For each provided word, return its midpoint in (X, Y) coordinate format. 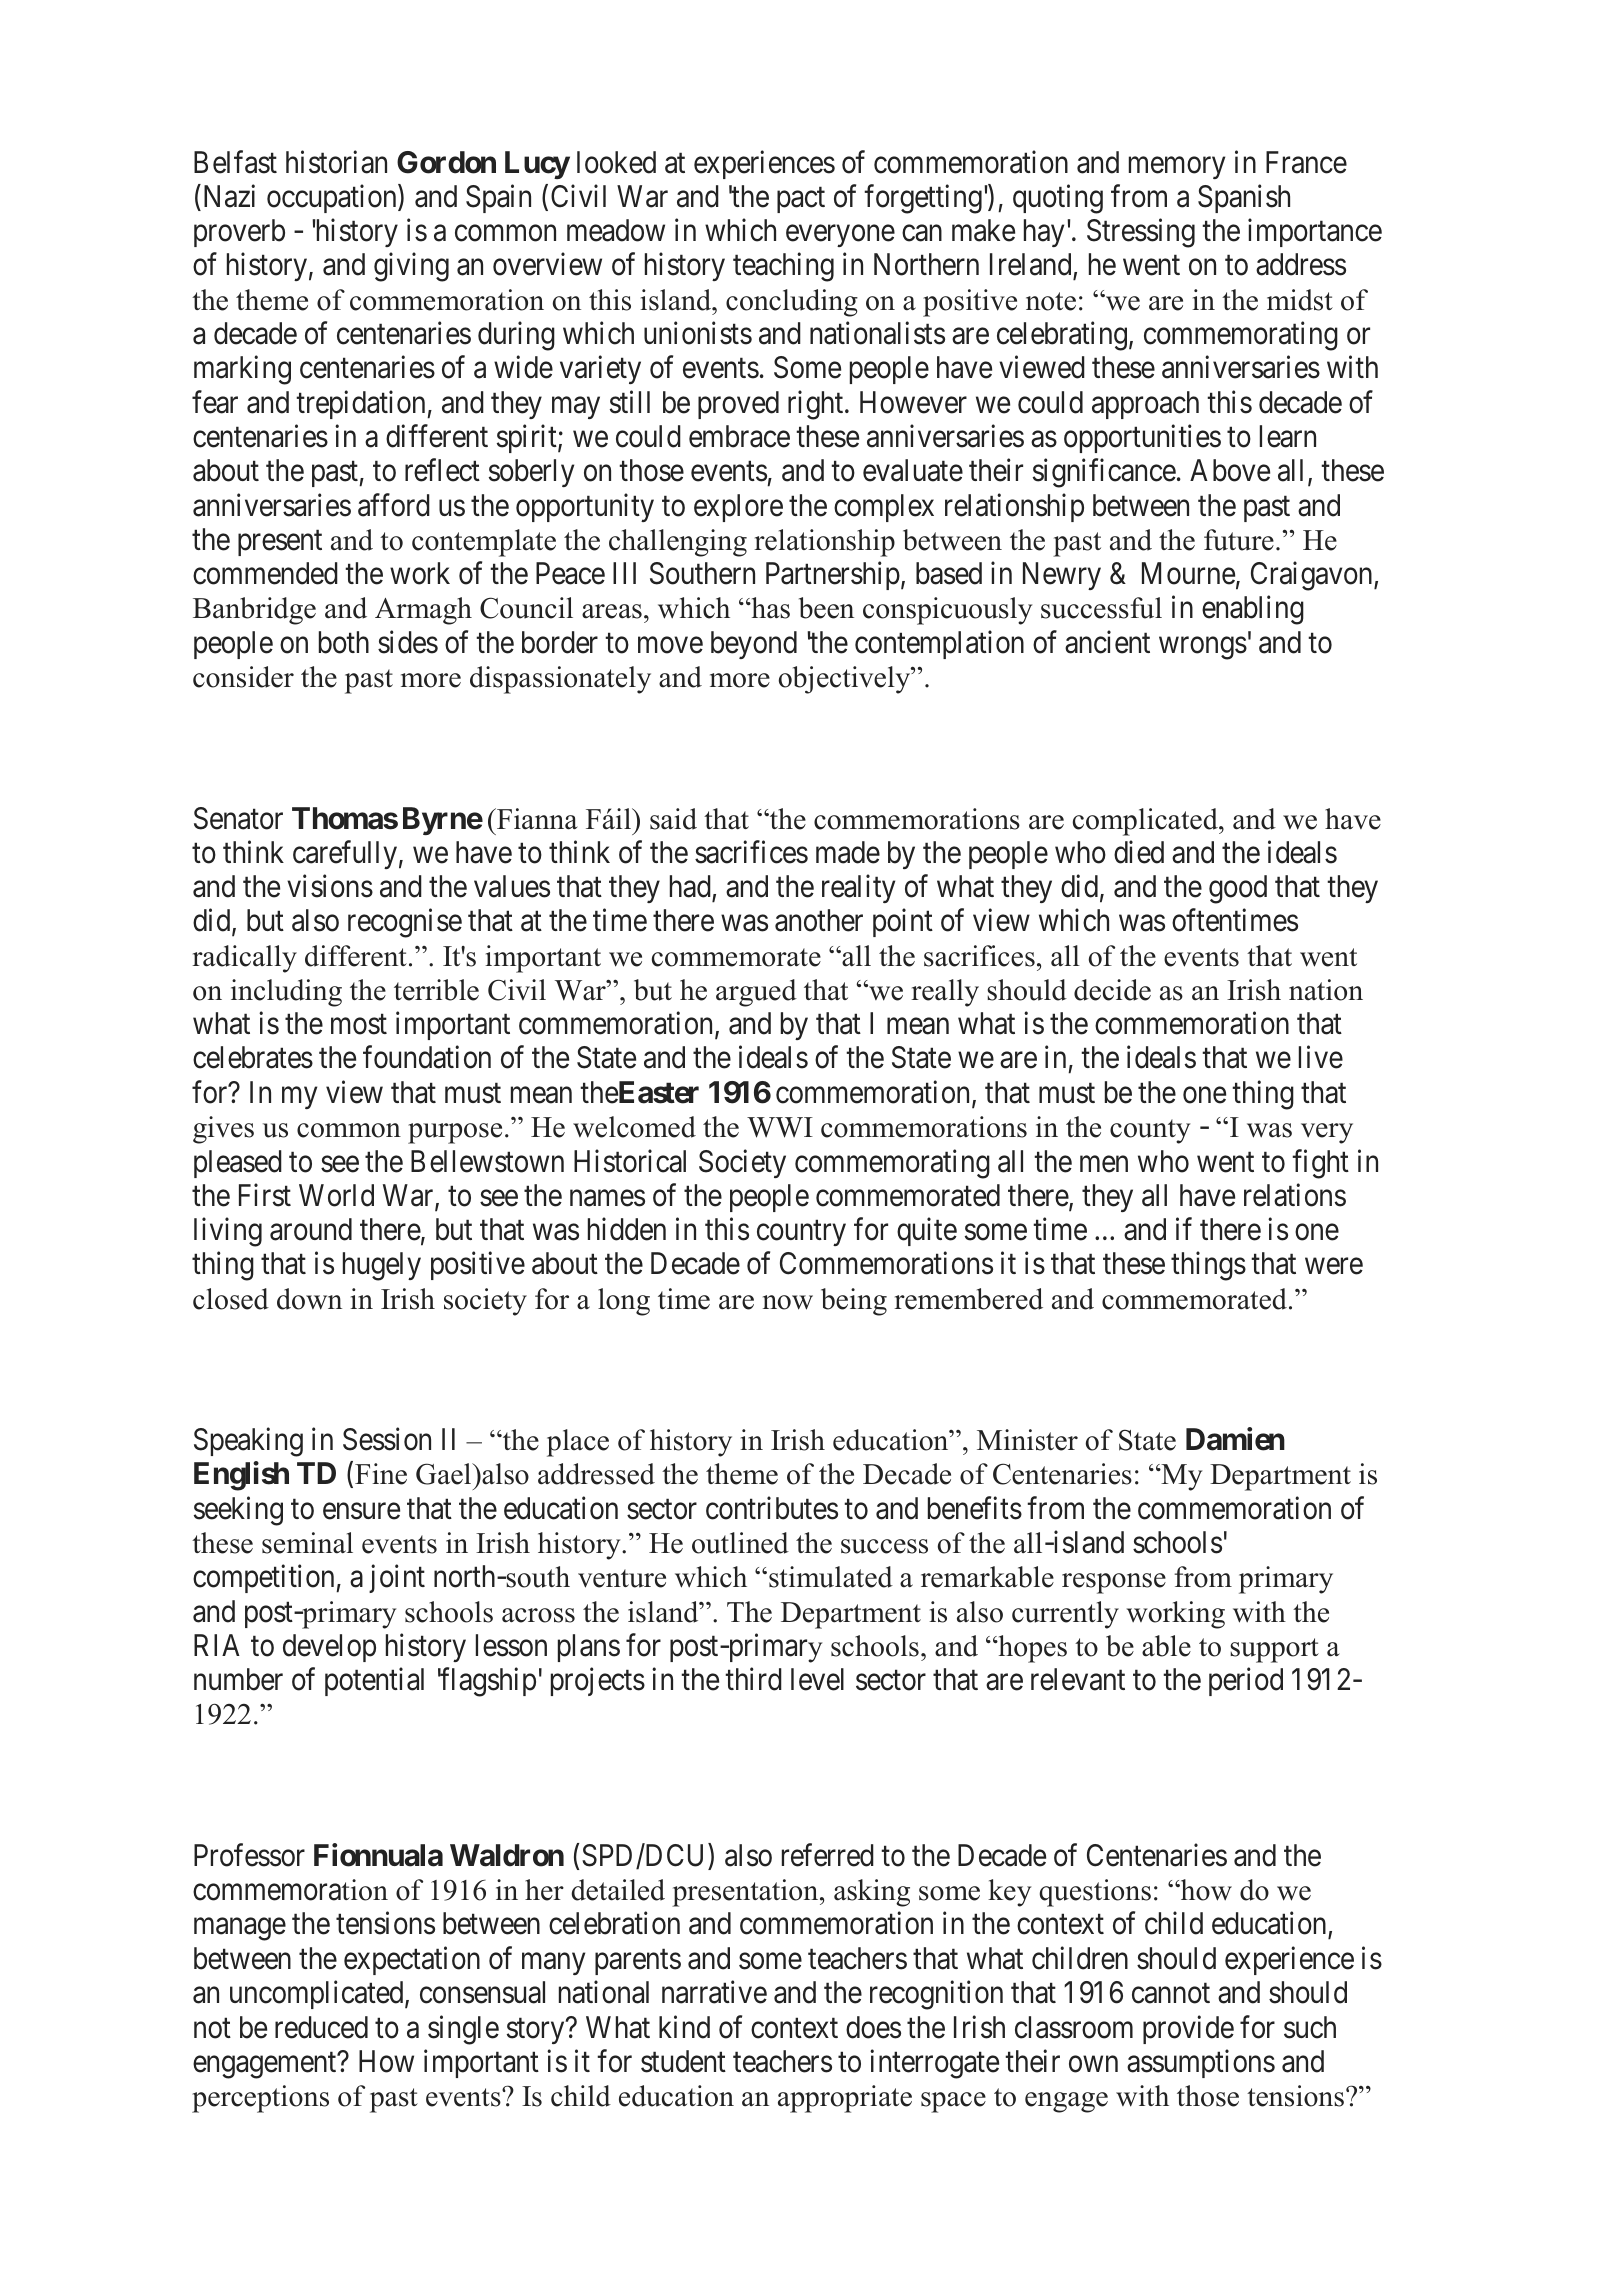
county (1150, 1131)
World (336, 1195)
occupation (333, 198)
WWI (780, 1127)
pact (801, 200)
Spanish (1244, 198)
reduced (321, 2027)
